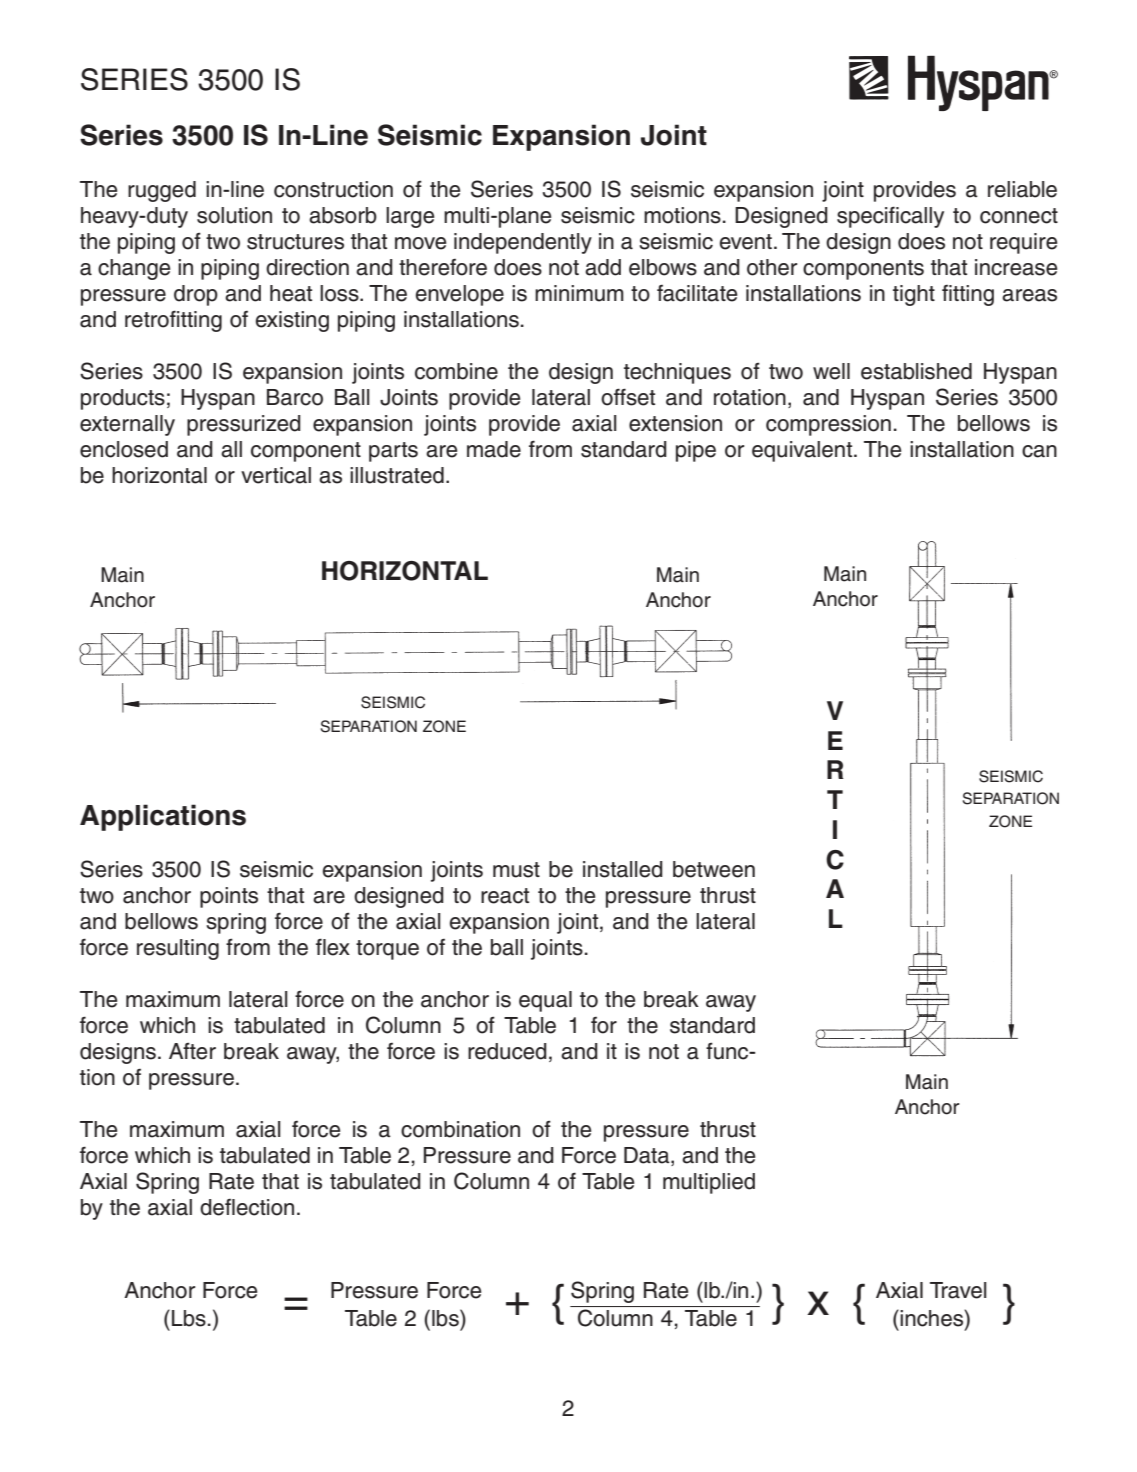  Describe the element at coordinates (523, 243) in the page. I see `independently` at that location.
